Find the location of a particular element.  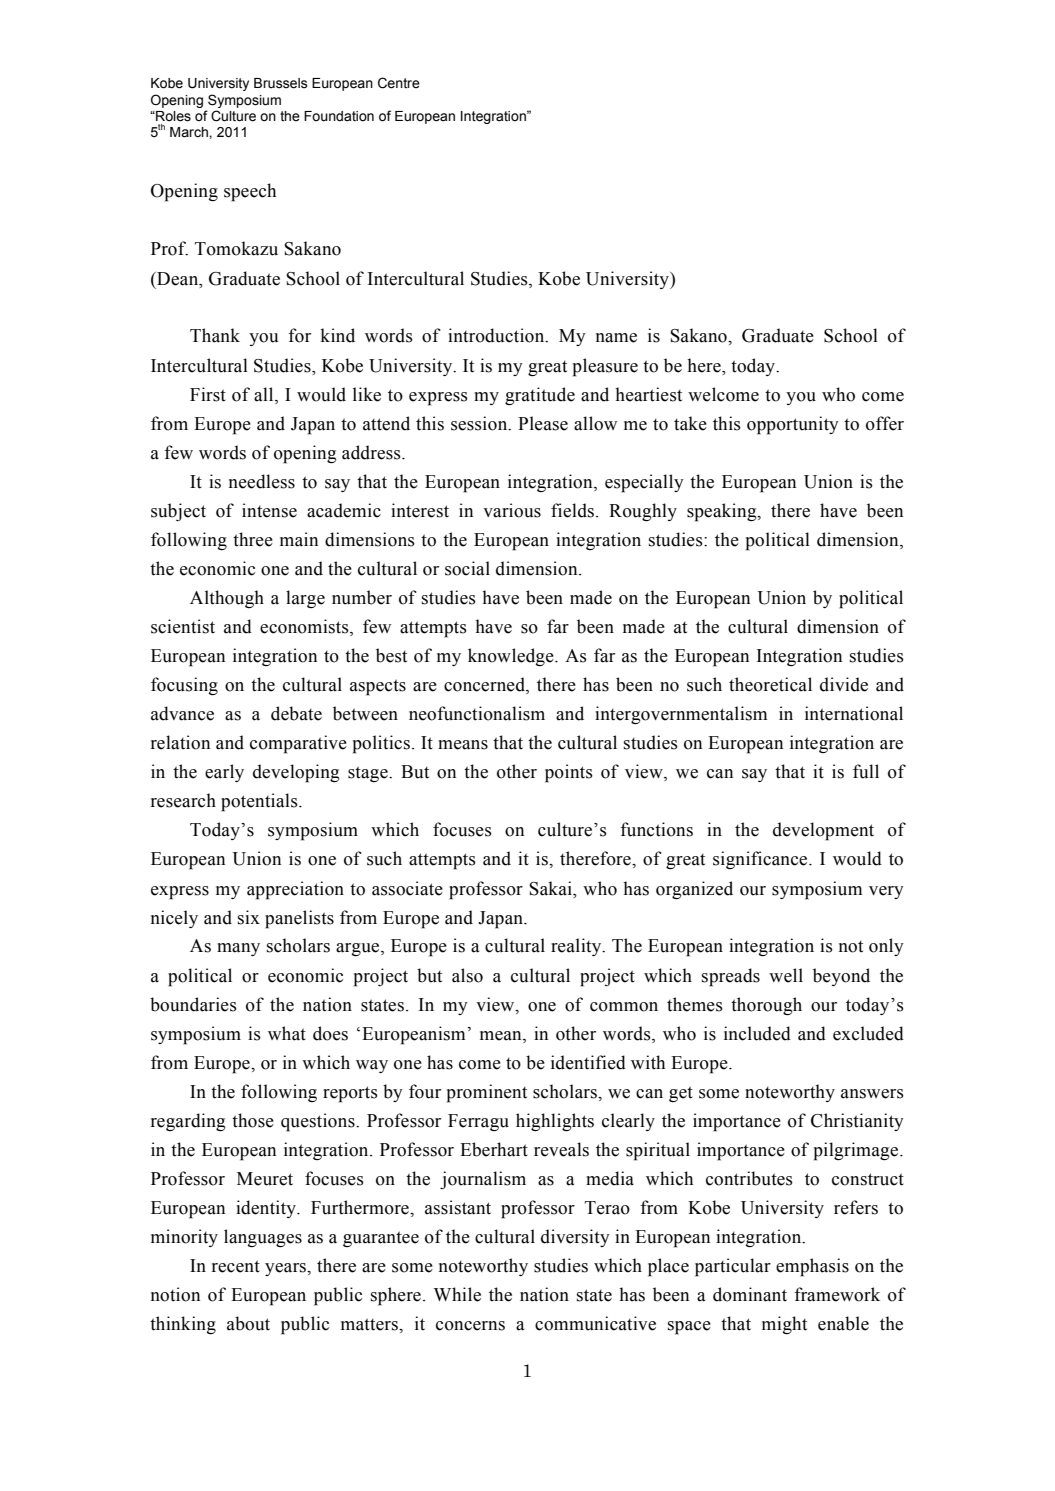

emphasis is located at coordinates (812, 1267).
